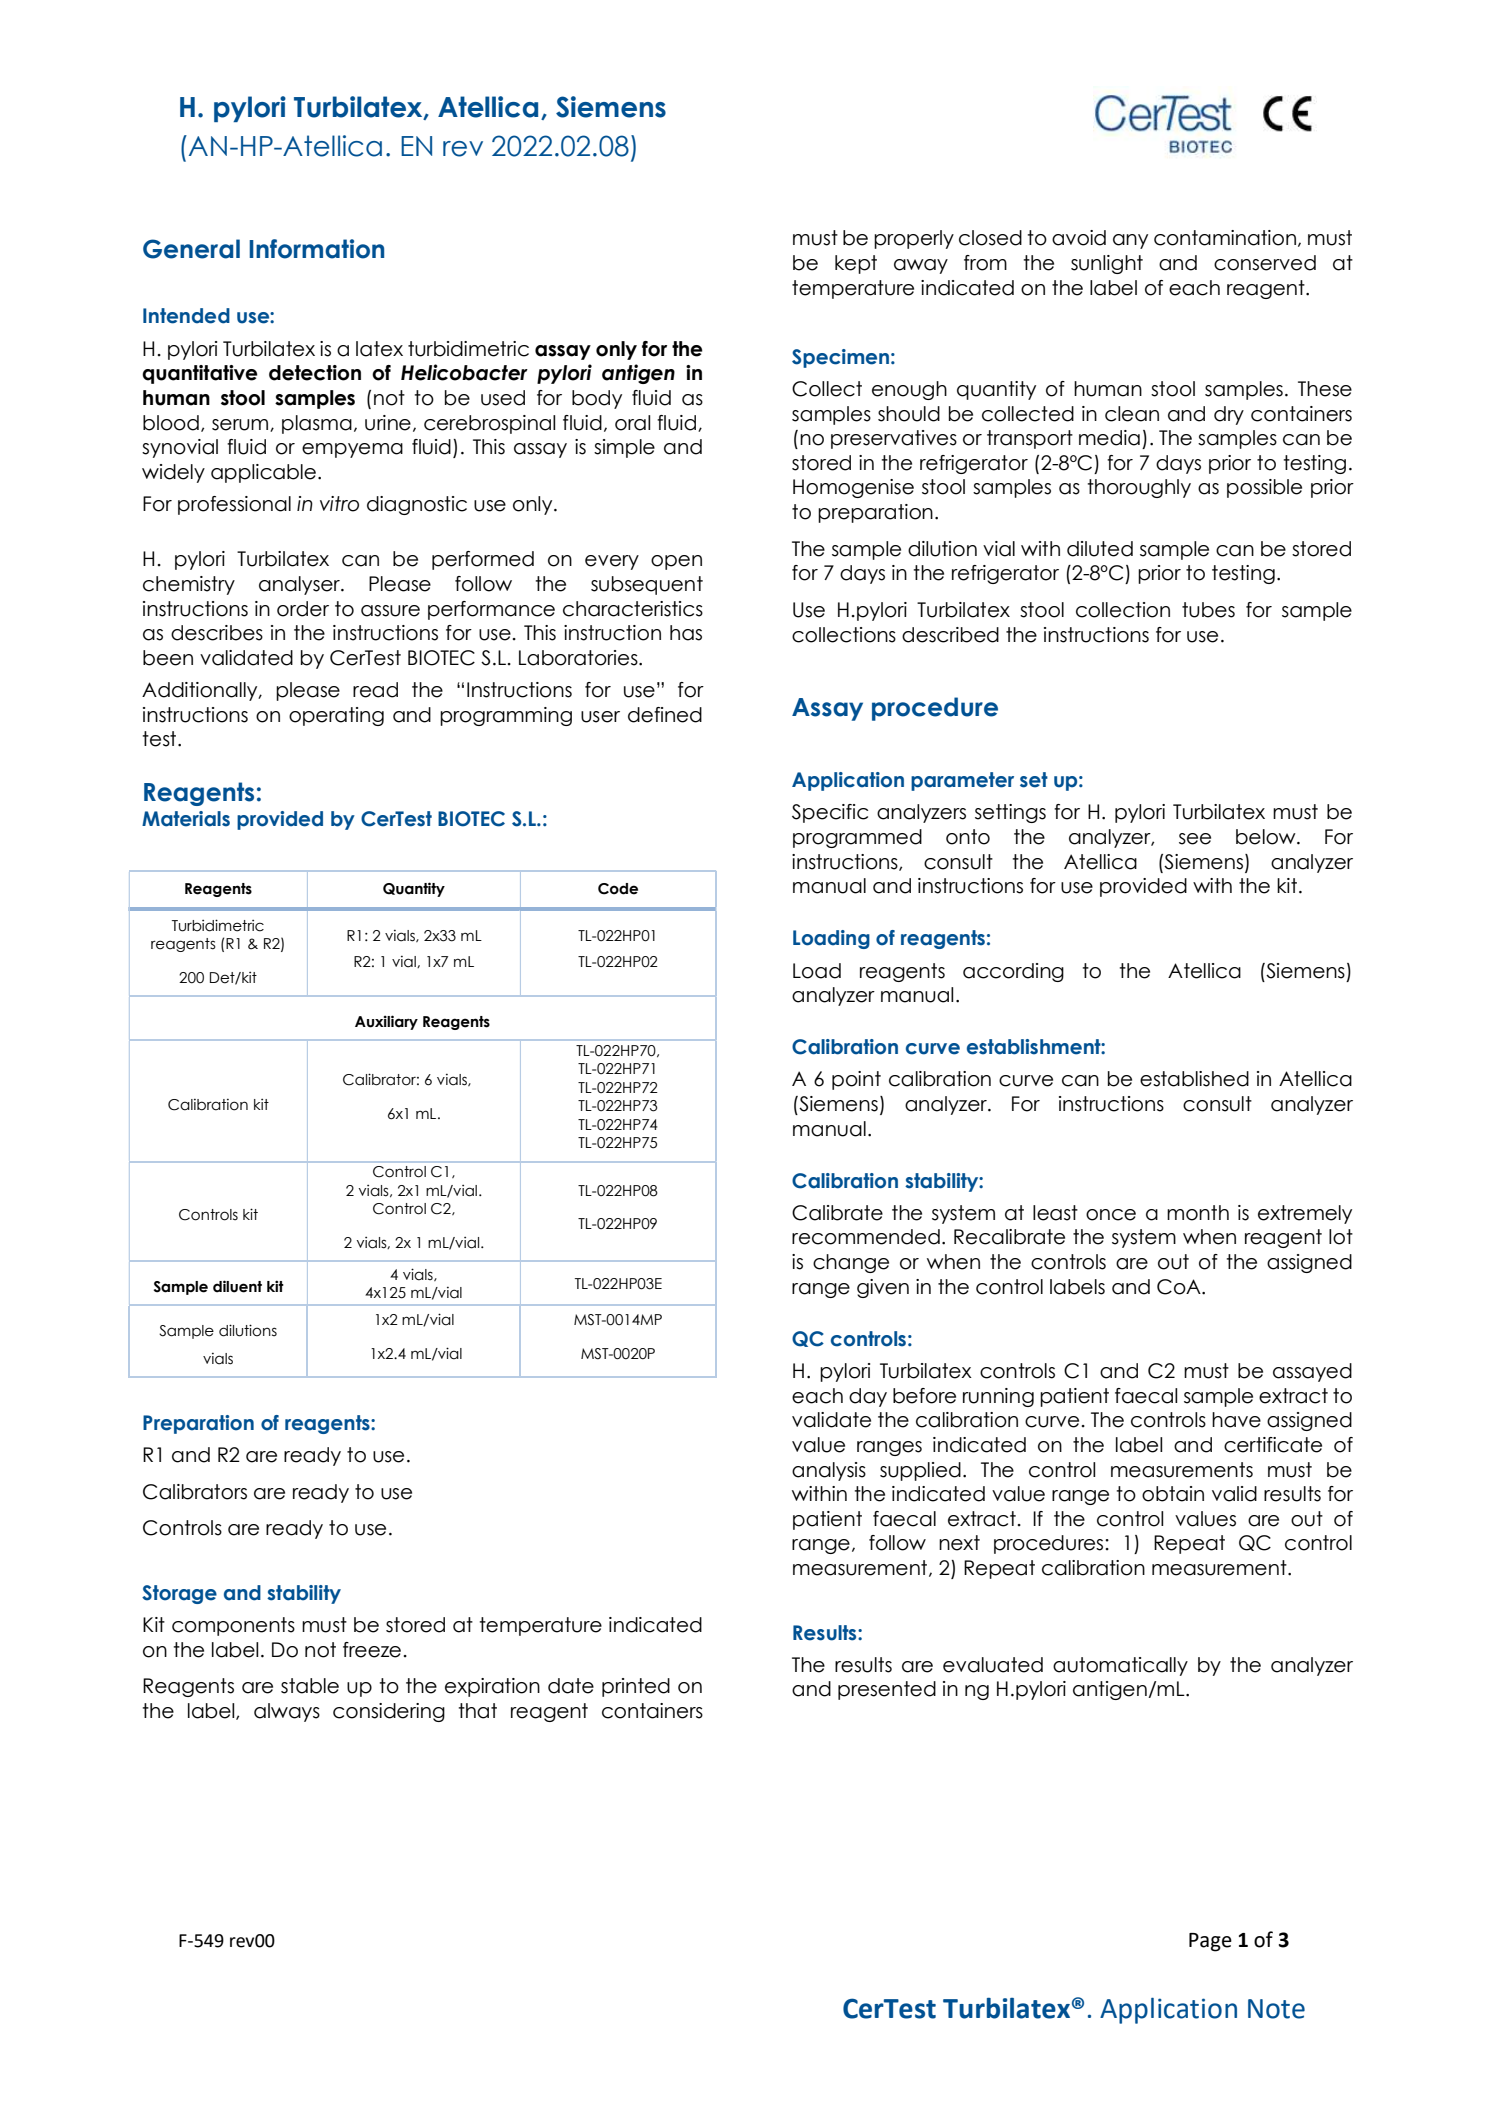 This image has width=1495, height=2115. I want to click on operating, so click(336, 716).
